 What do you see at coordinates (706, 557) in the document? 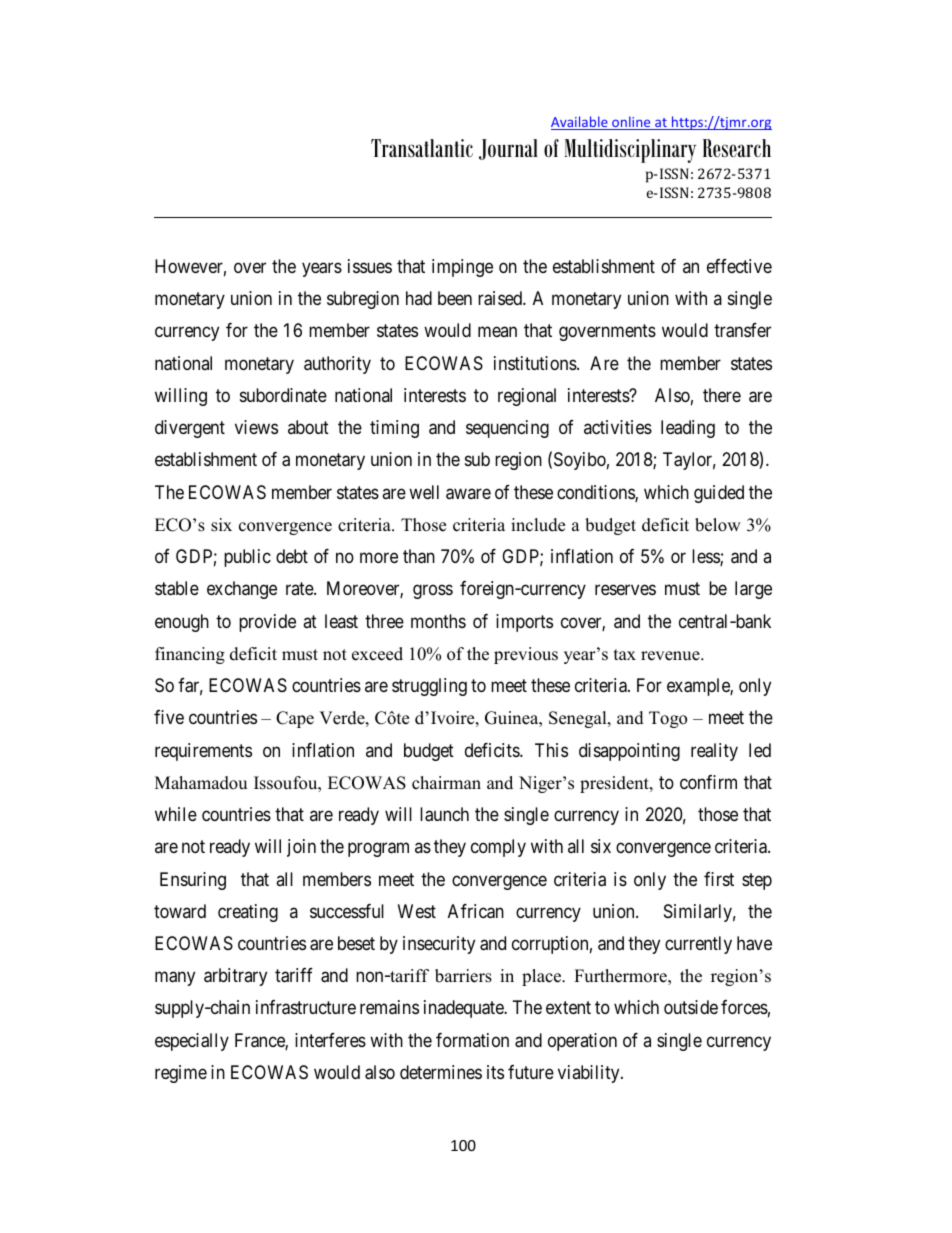
I see `less` at bounding box center [706, 557].
